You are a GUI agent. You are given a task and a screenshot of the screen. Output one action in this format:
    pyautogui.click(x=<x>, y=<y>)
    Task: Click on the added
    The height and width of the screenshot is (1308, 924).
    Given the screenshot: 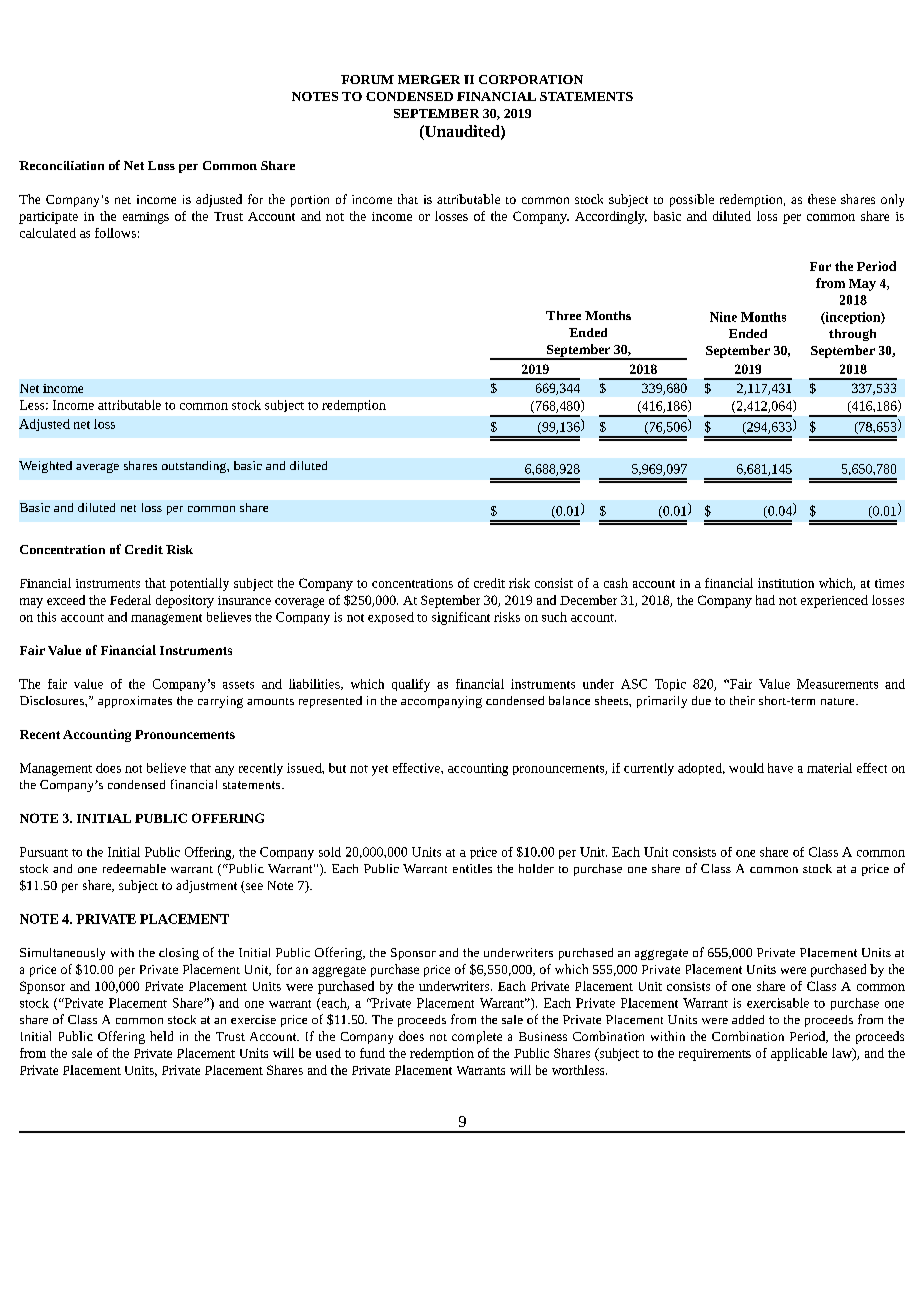 What is the action you would take?
    pyautogui.click(x=748, y=1019)
